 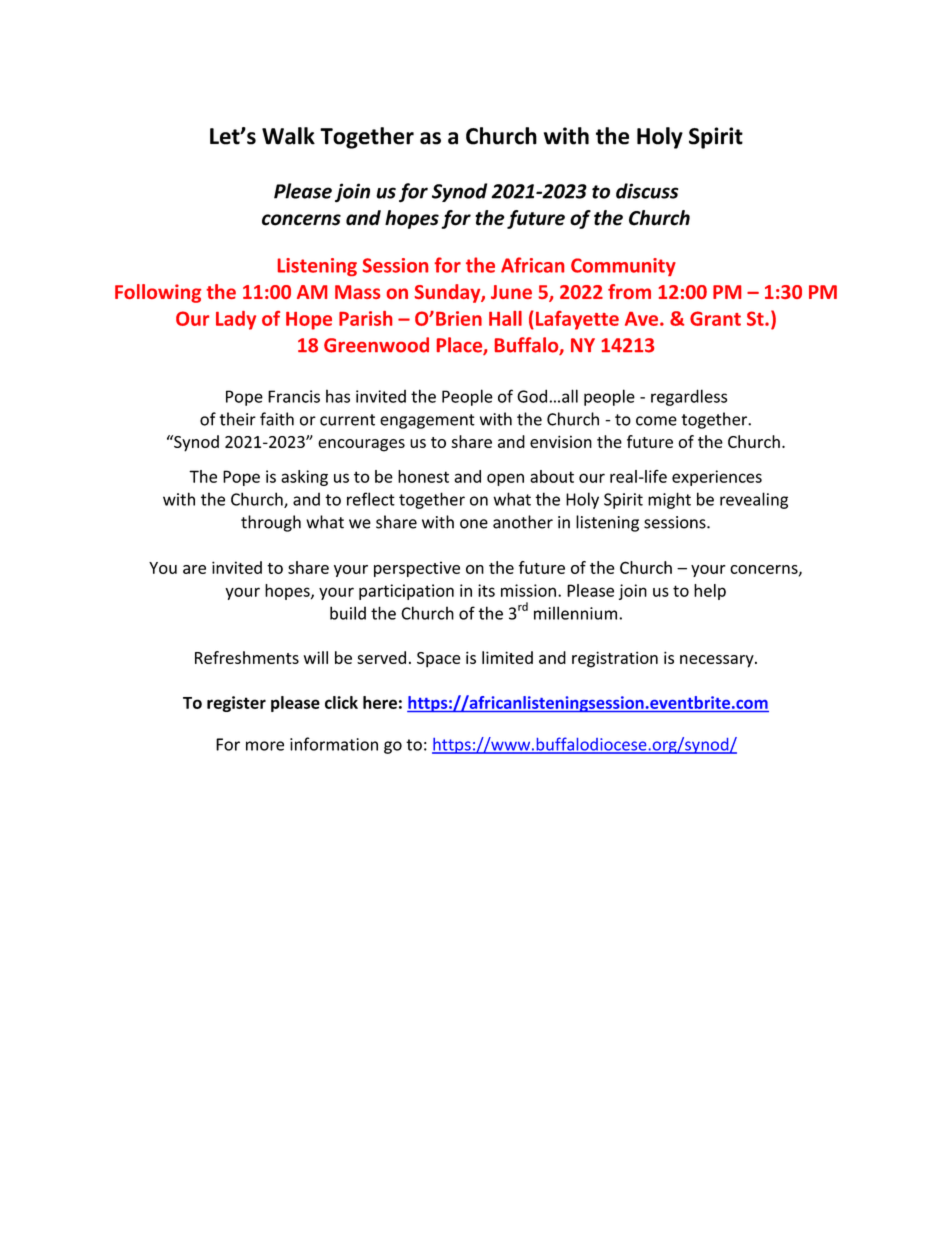 What do you see at coordinates (718, 661) in the screenshot?
I see `necessary` at bounding box center [718, 661].
